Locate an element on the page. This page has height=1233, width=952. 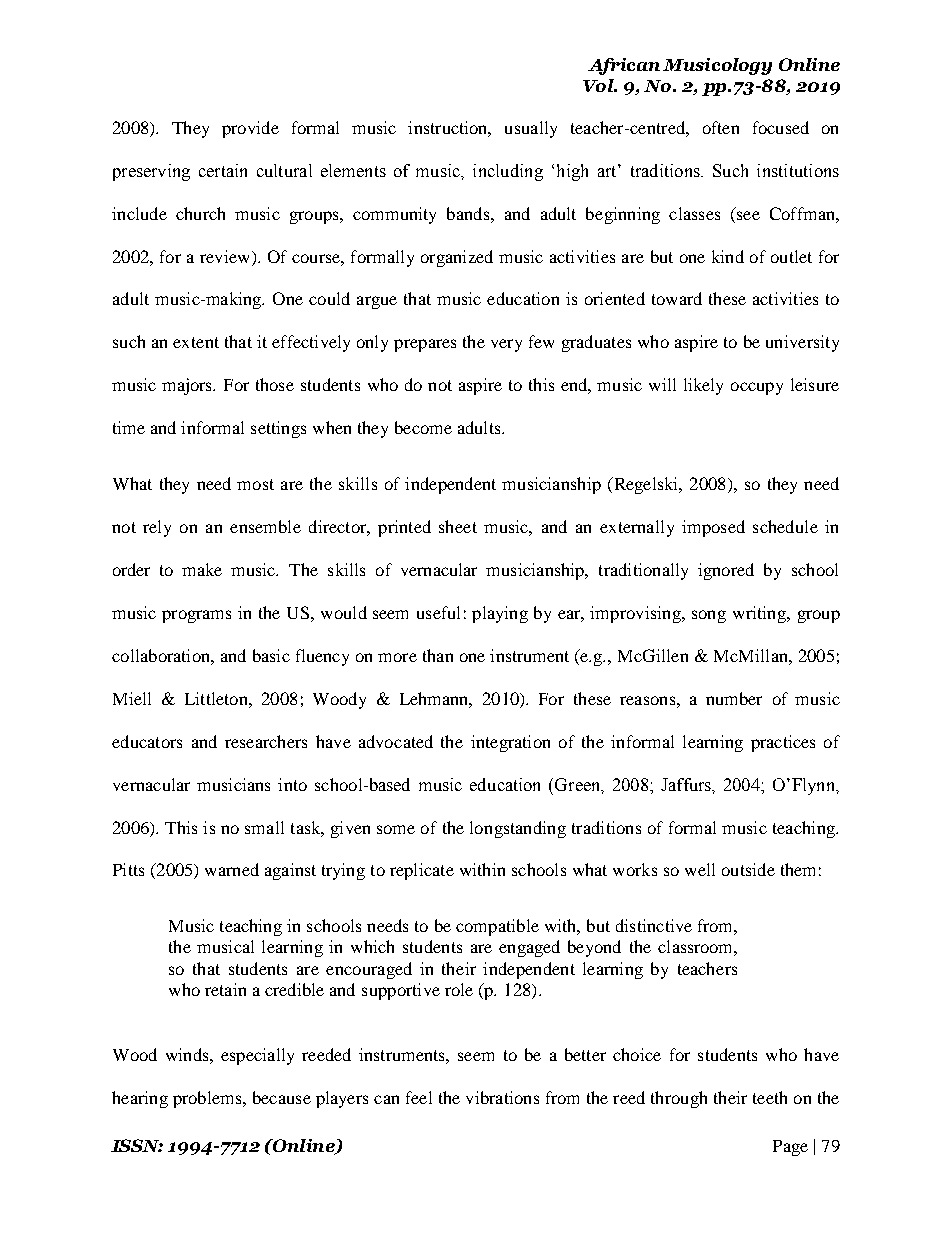
practices is located at coordinates (783, 743).
